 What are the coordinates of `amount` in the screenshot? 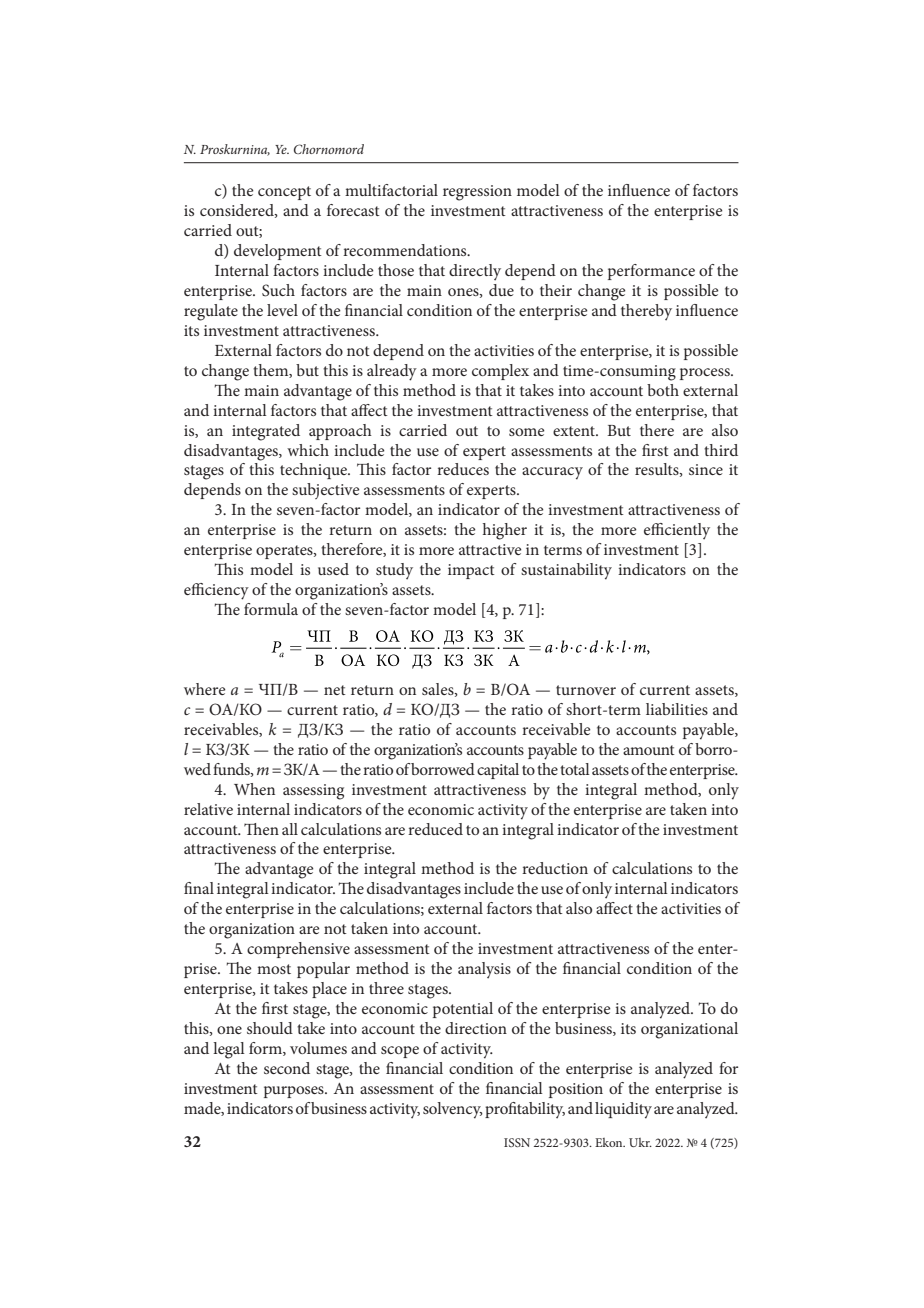 It's located at (649, 750).
